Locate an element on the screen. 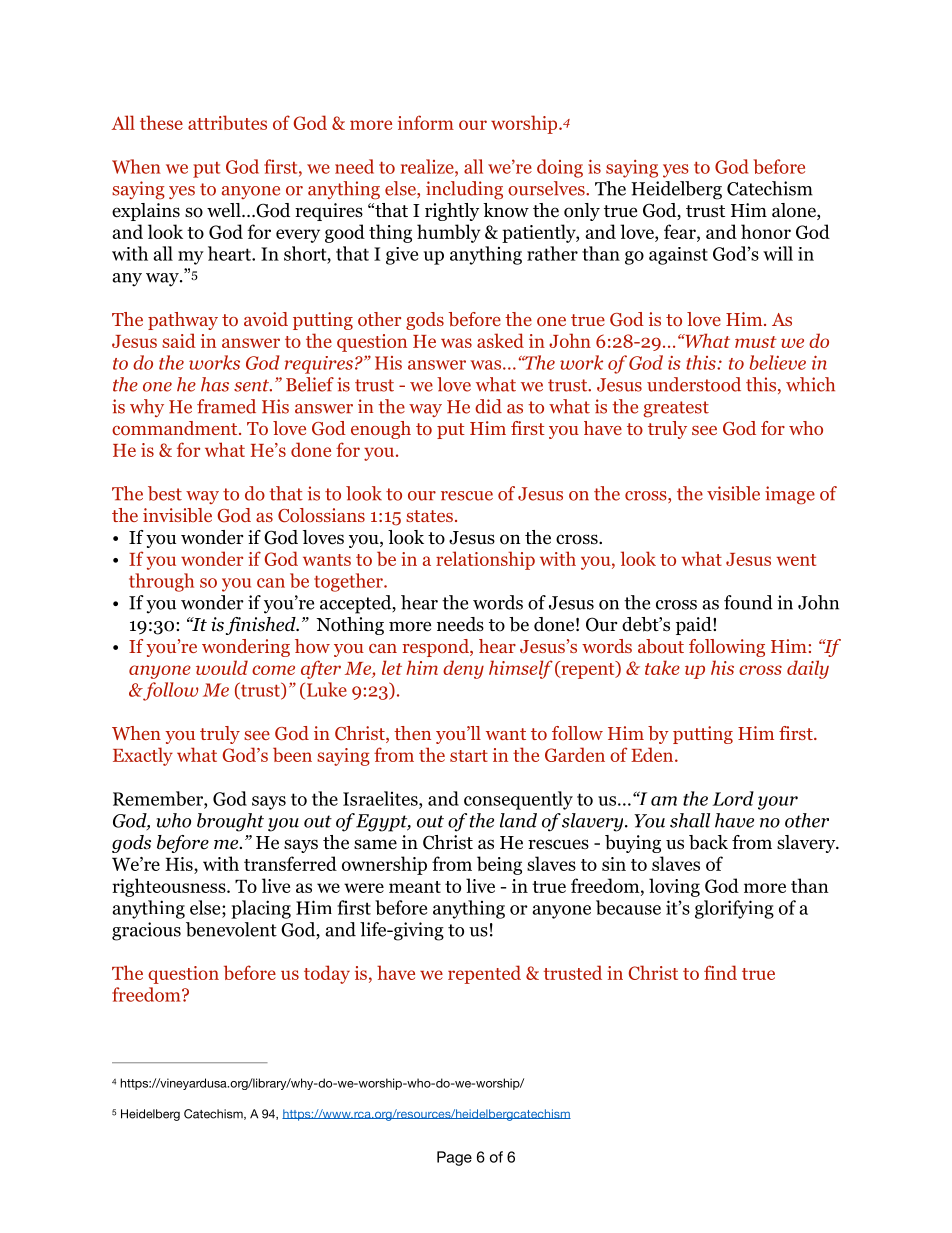 This screenshot has width=952, height=1233. paid is located at coordinates (695, 626).
